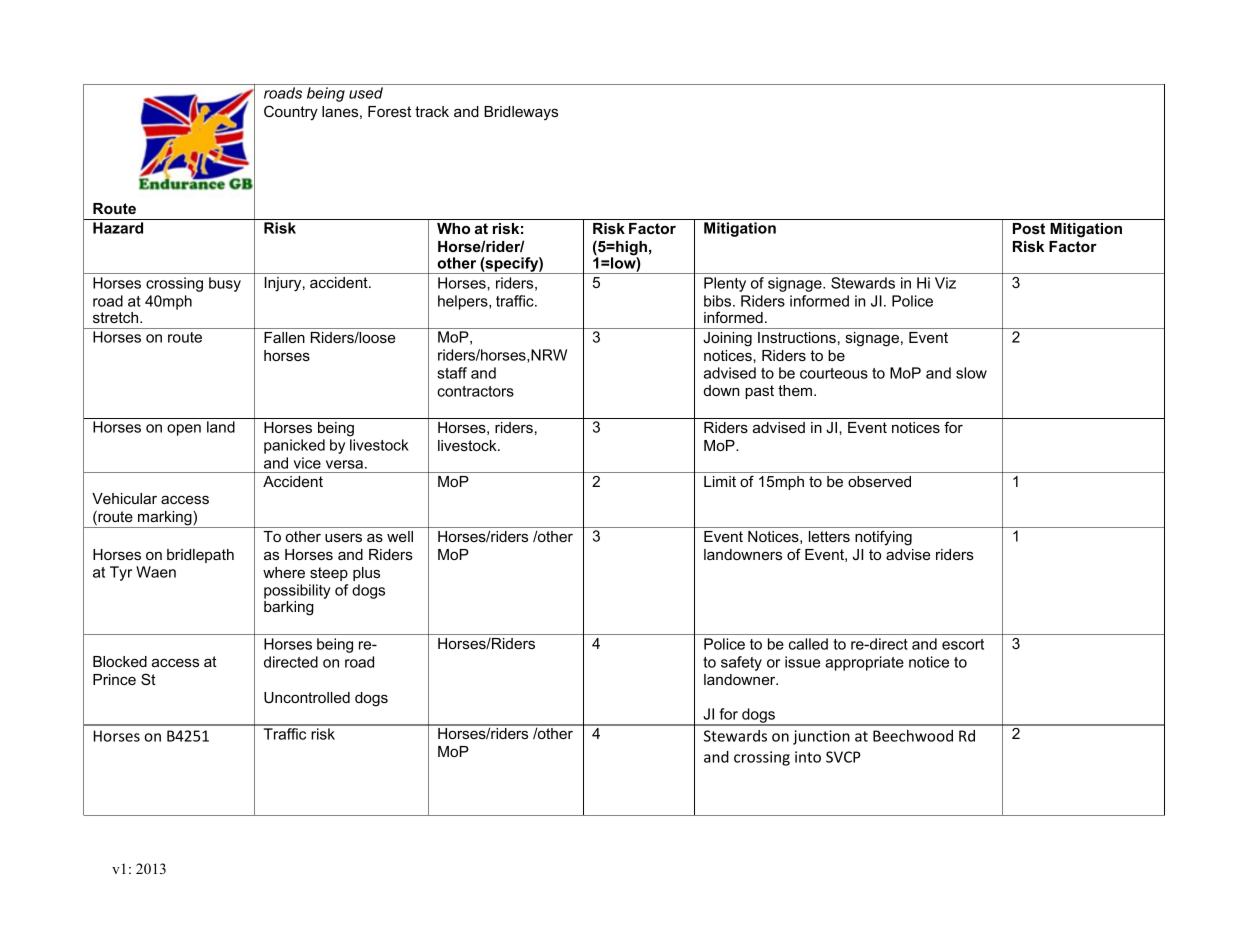 The image size is (1233, 952). What do you see at coordinates (719, 301) in the page?
I see `bibs` at bounding box center [719, 301].
